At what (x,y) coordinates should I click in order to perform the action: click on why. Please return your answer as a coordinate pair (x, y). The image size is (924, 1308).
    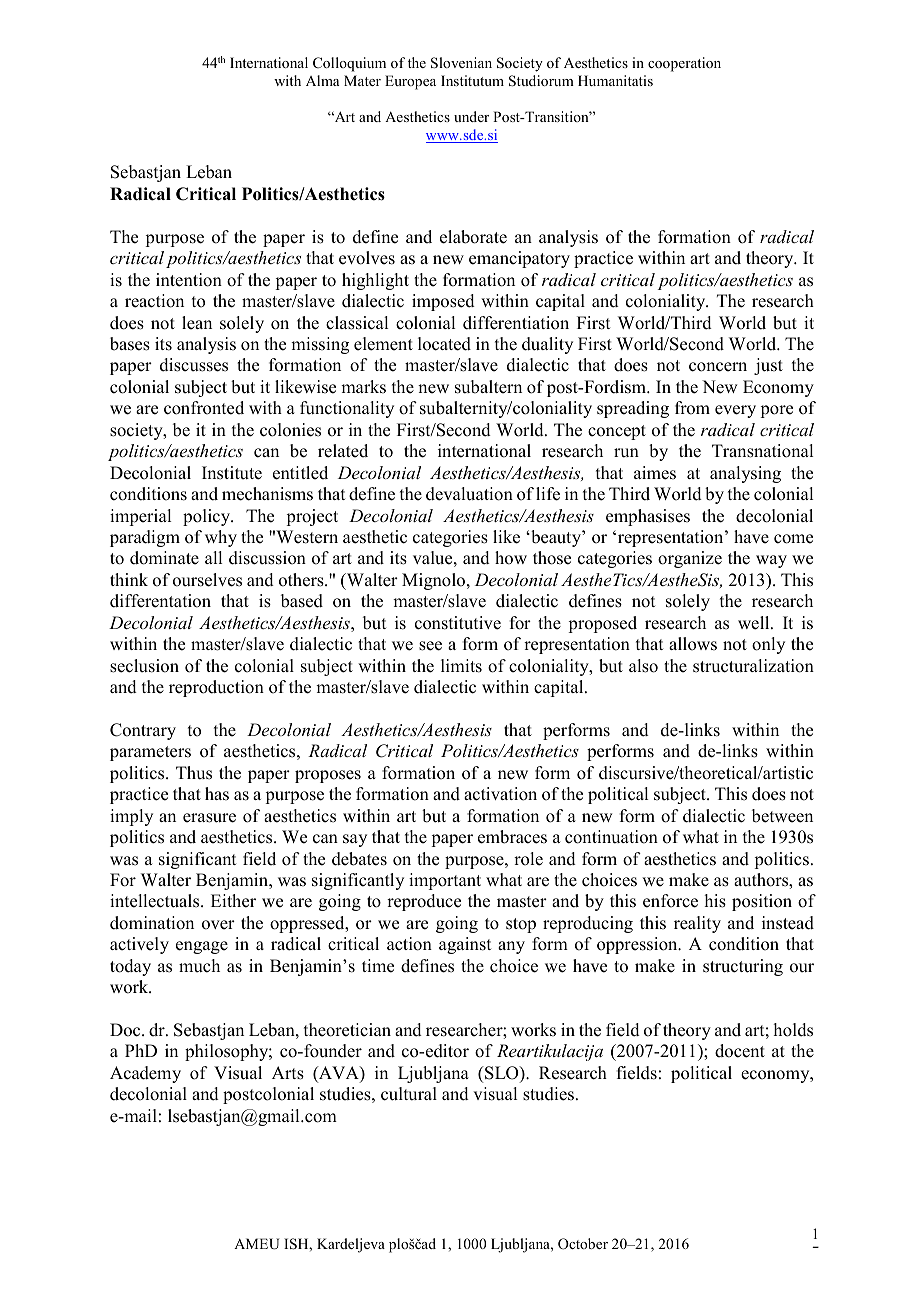
    Looking at the image, I should click on (221, 538).
